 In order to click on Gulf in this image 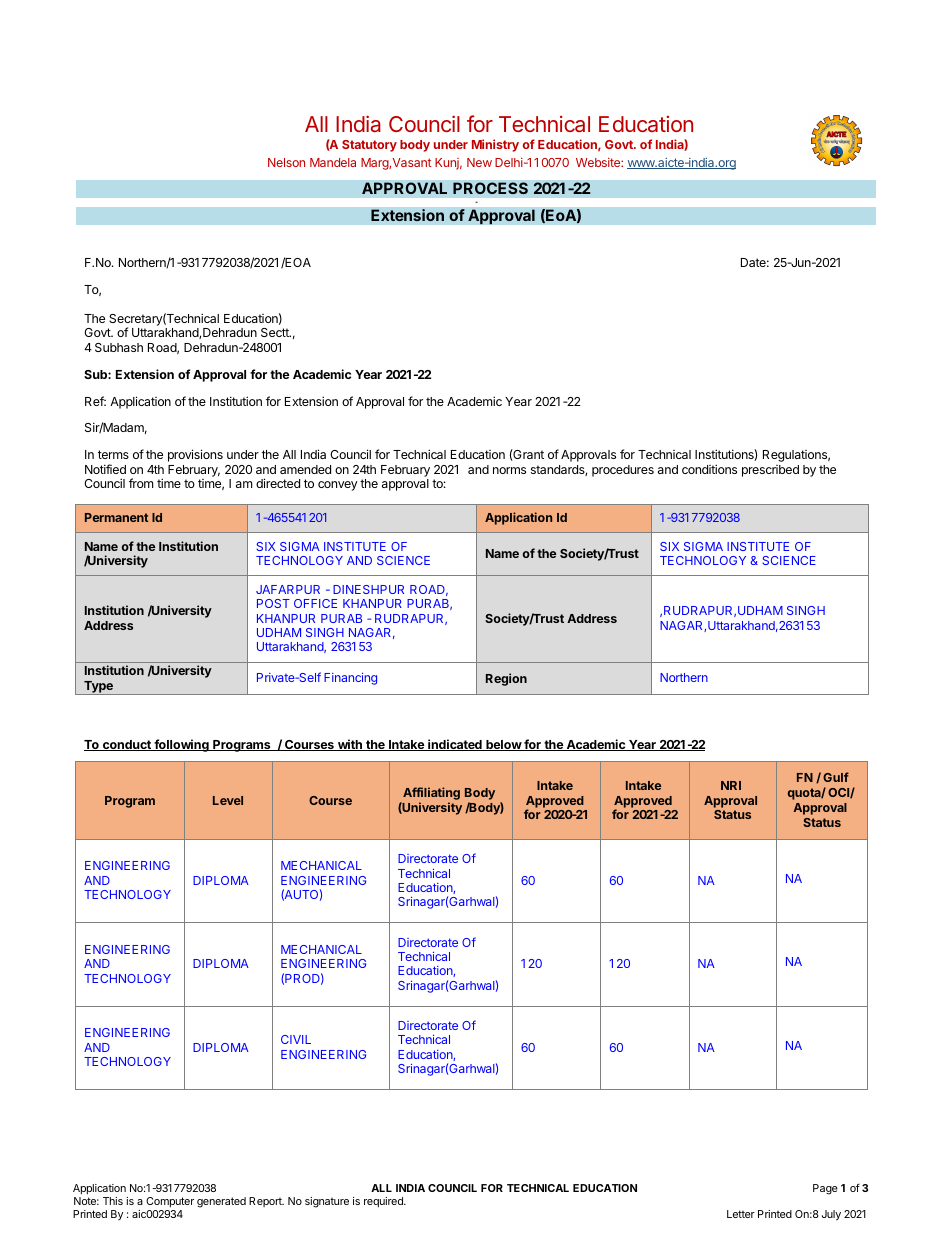, I will do `click(836, 777)`.
